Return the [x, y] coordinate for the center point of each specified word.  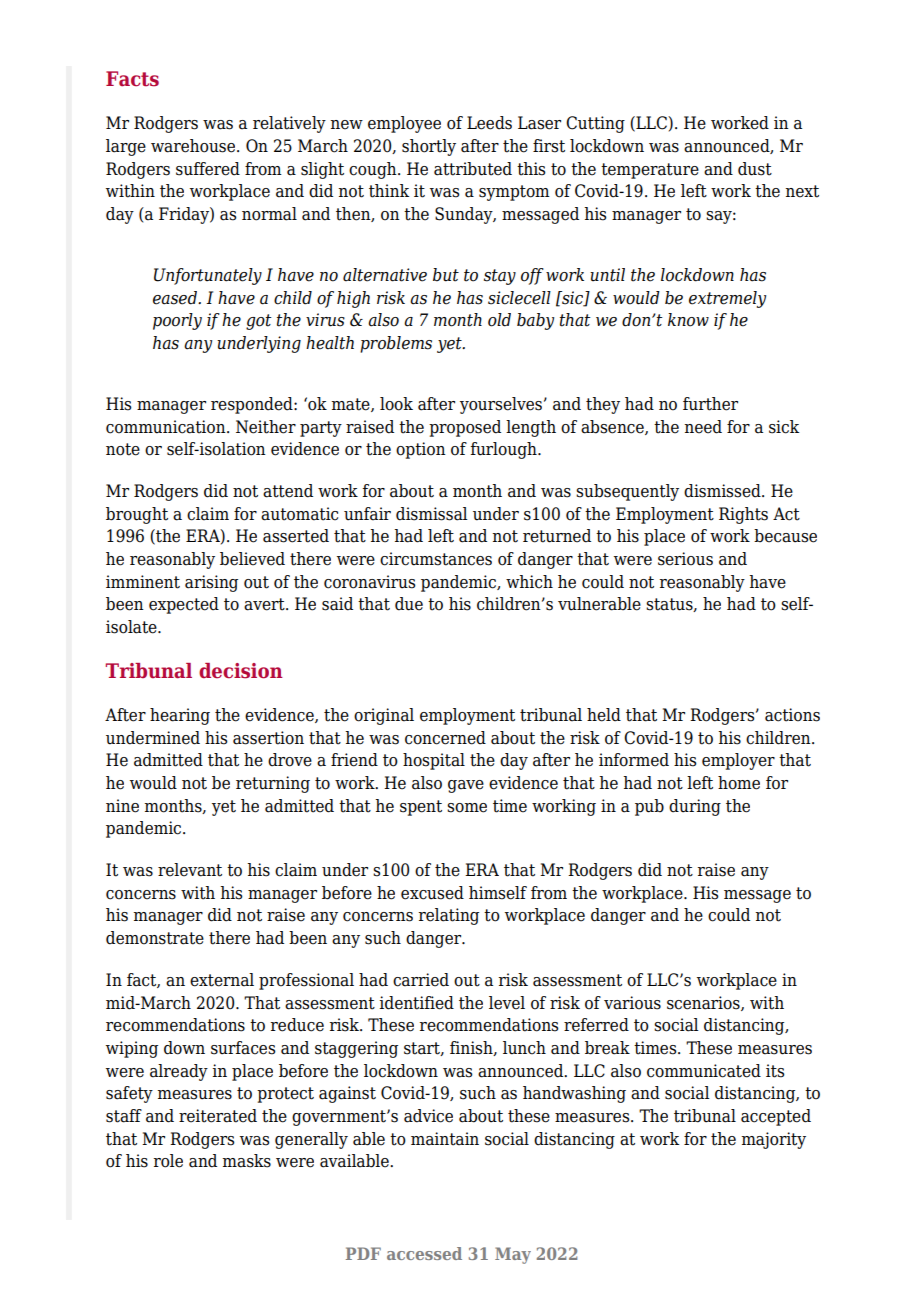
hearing [180, 716]
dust [755, 169]
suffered [208, 169]
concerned [445, 738]
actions [792, 715]
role [168, 1161]
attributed [473, 169]
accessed [424, 1253]
